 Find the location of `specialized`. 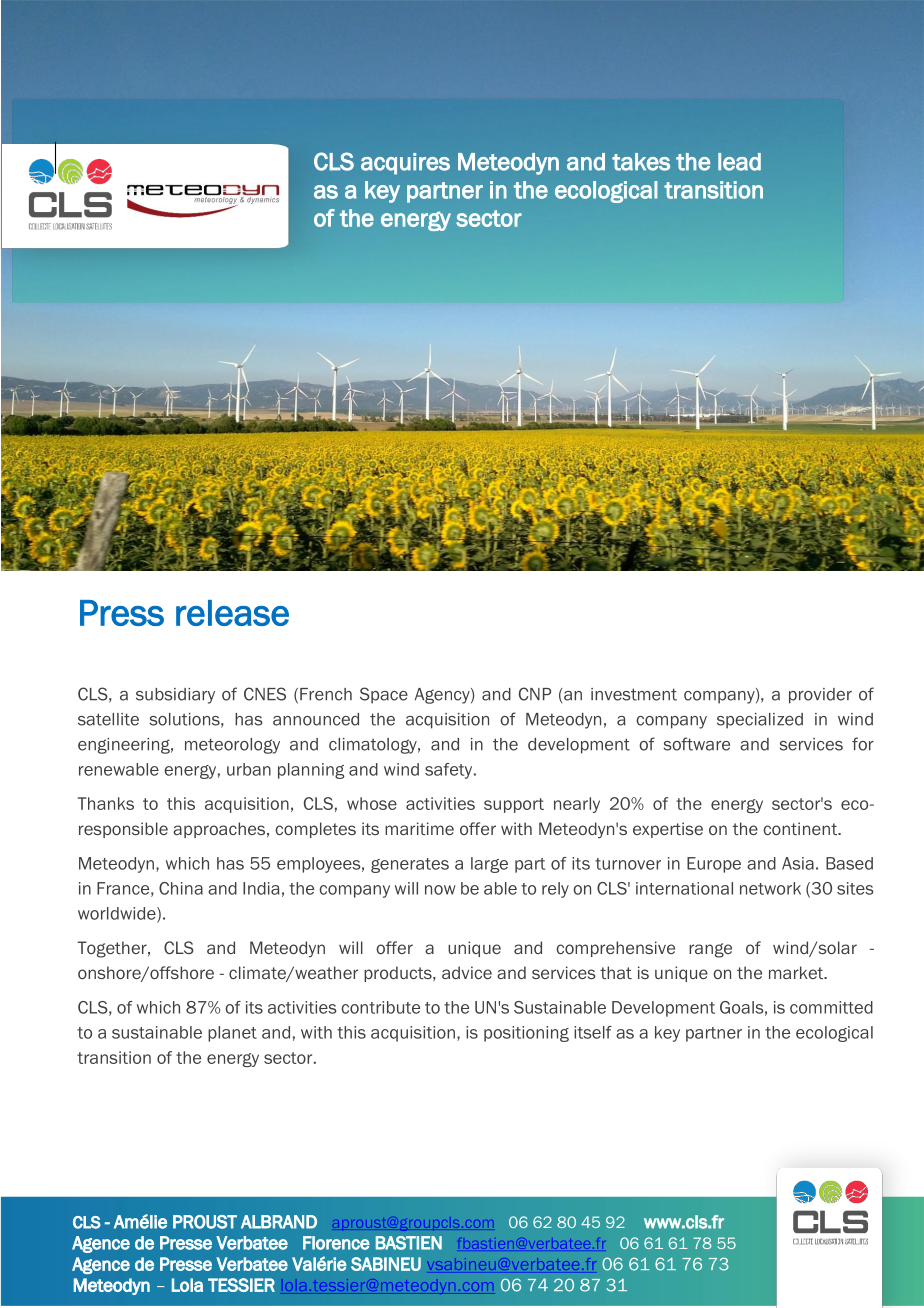

specialized is located at coordinates (760, 721).
